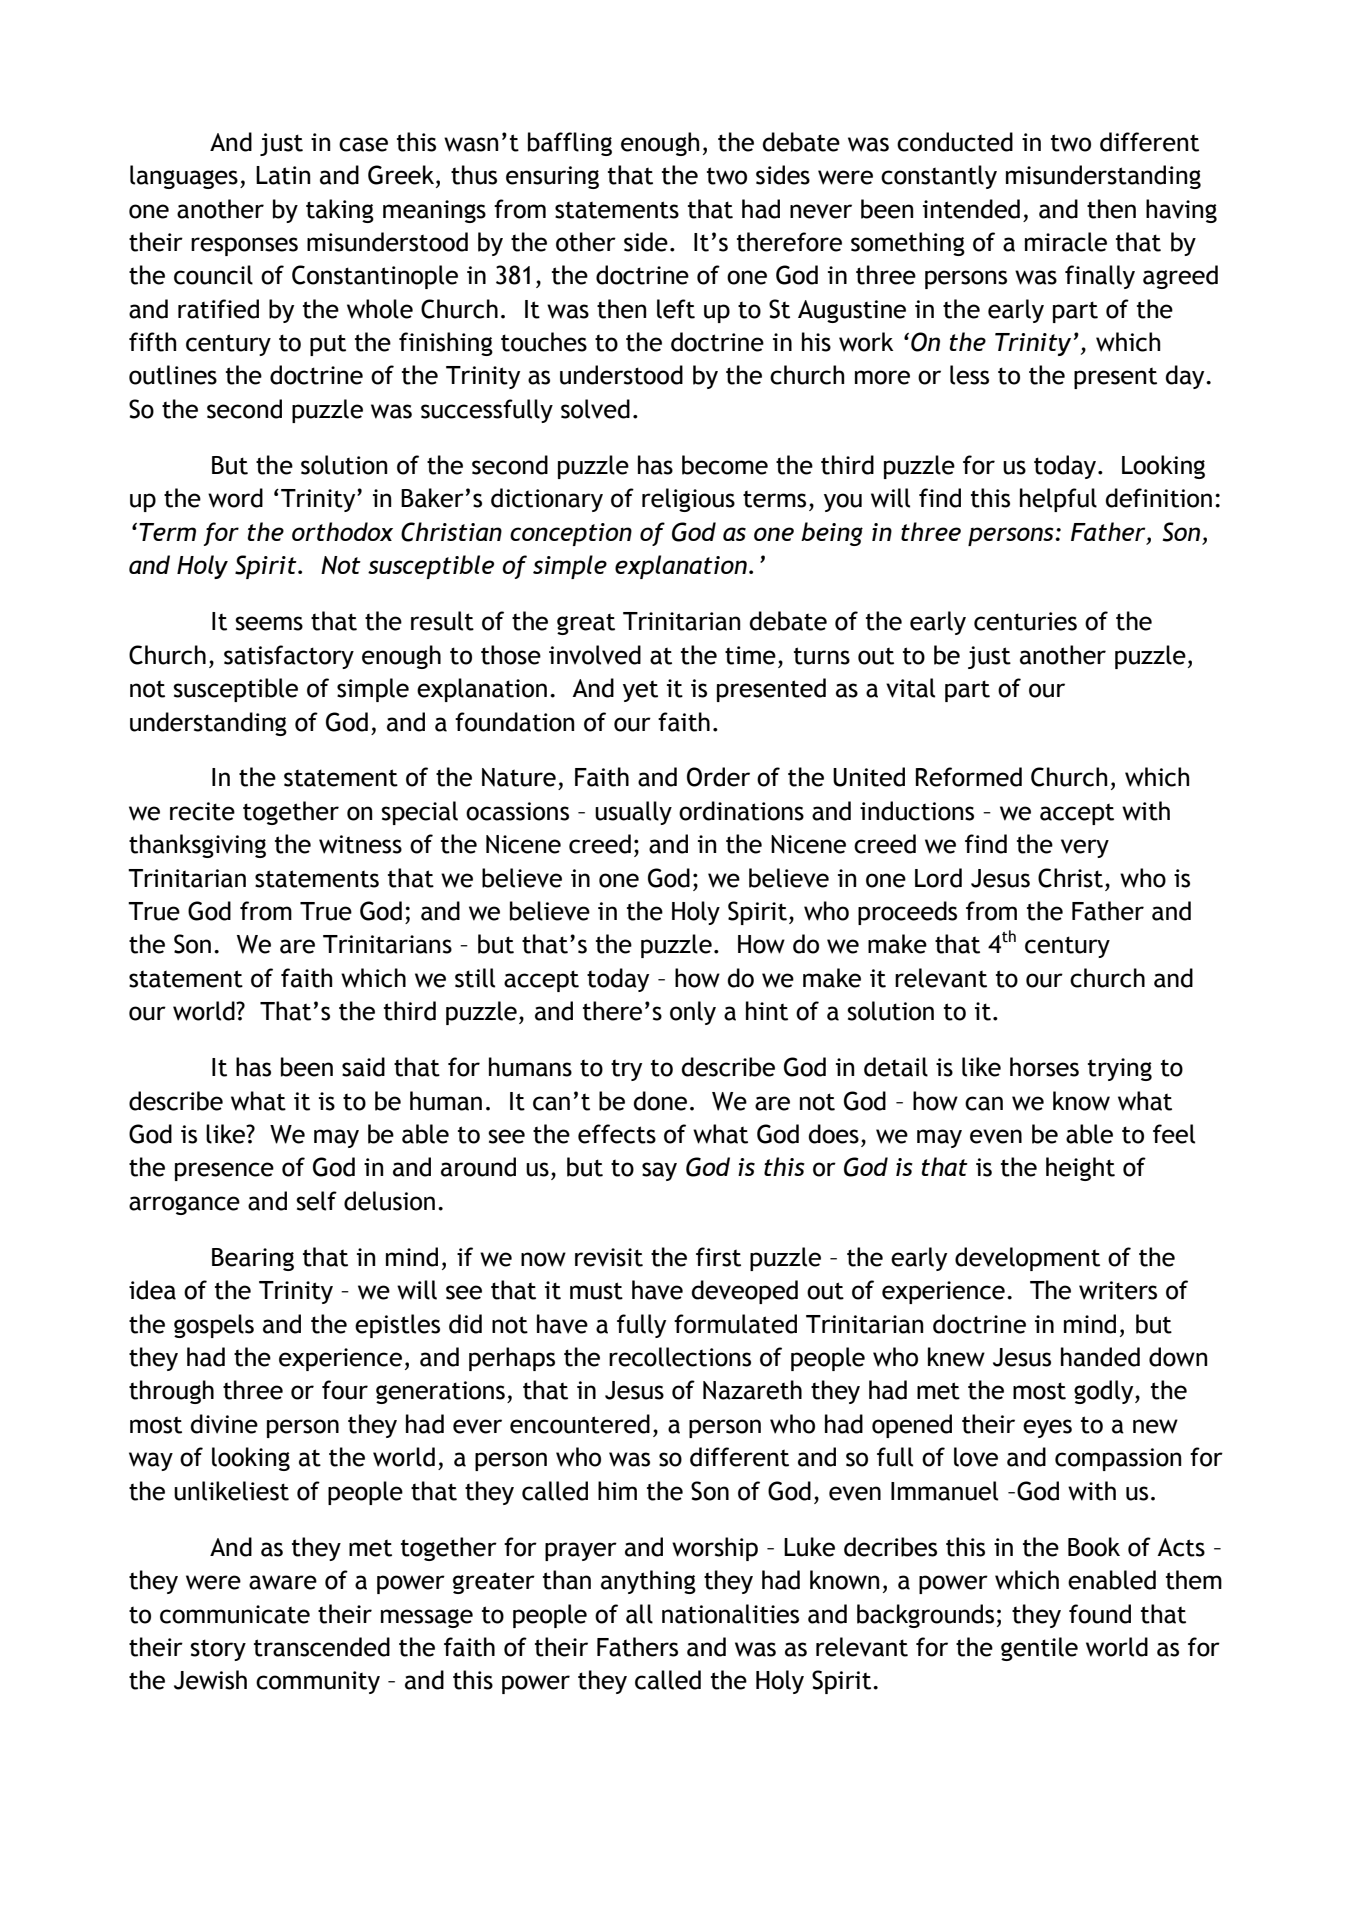  What do you see at coordinates (969, 777) in the screenshot?
I see `Reformed` at bounding box center [969, 777].
